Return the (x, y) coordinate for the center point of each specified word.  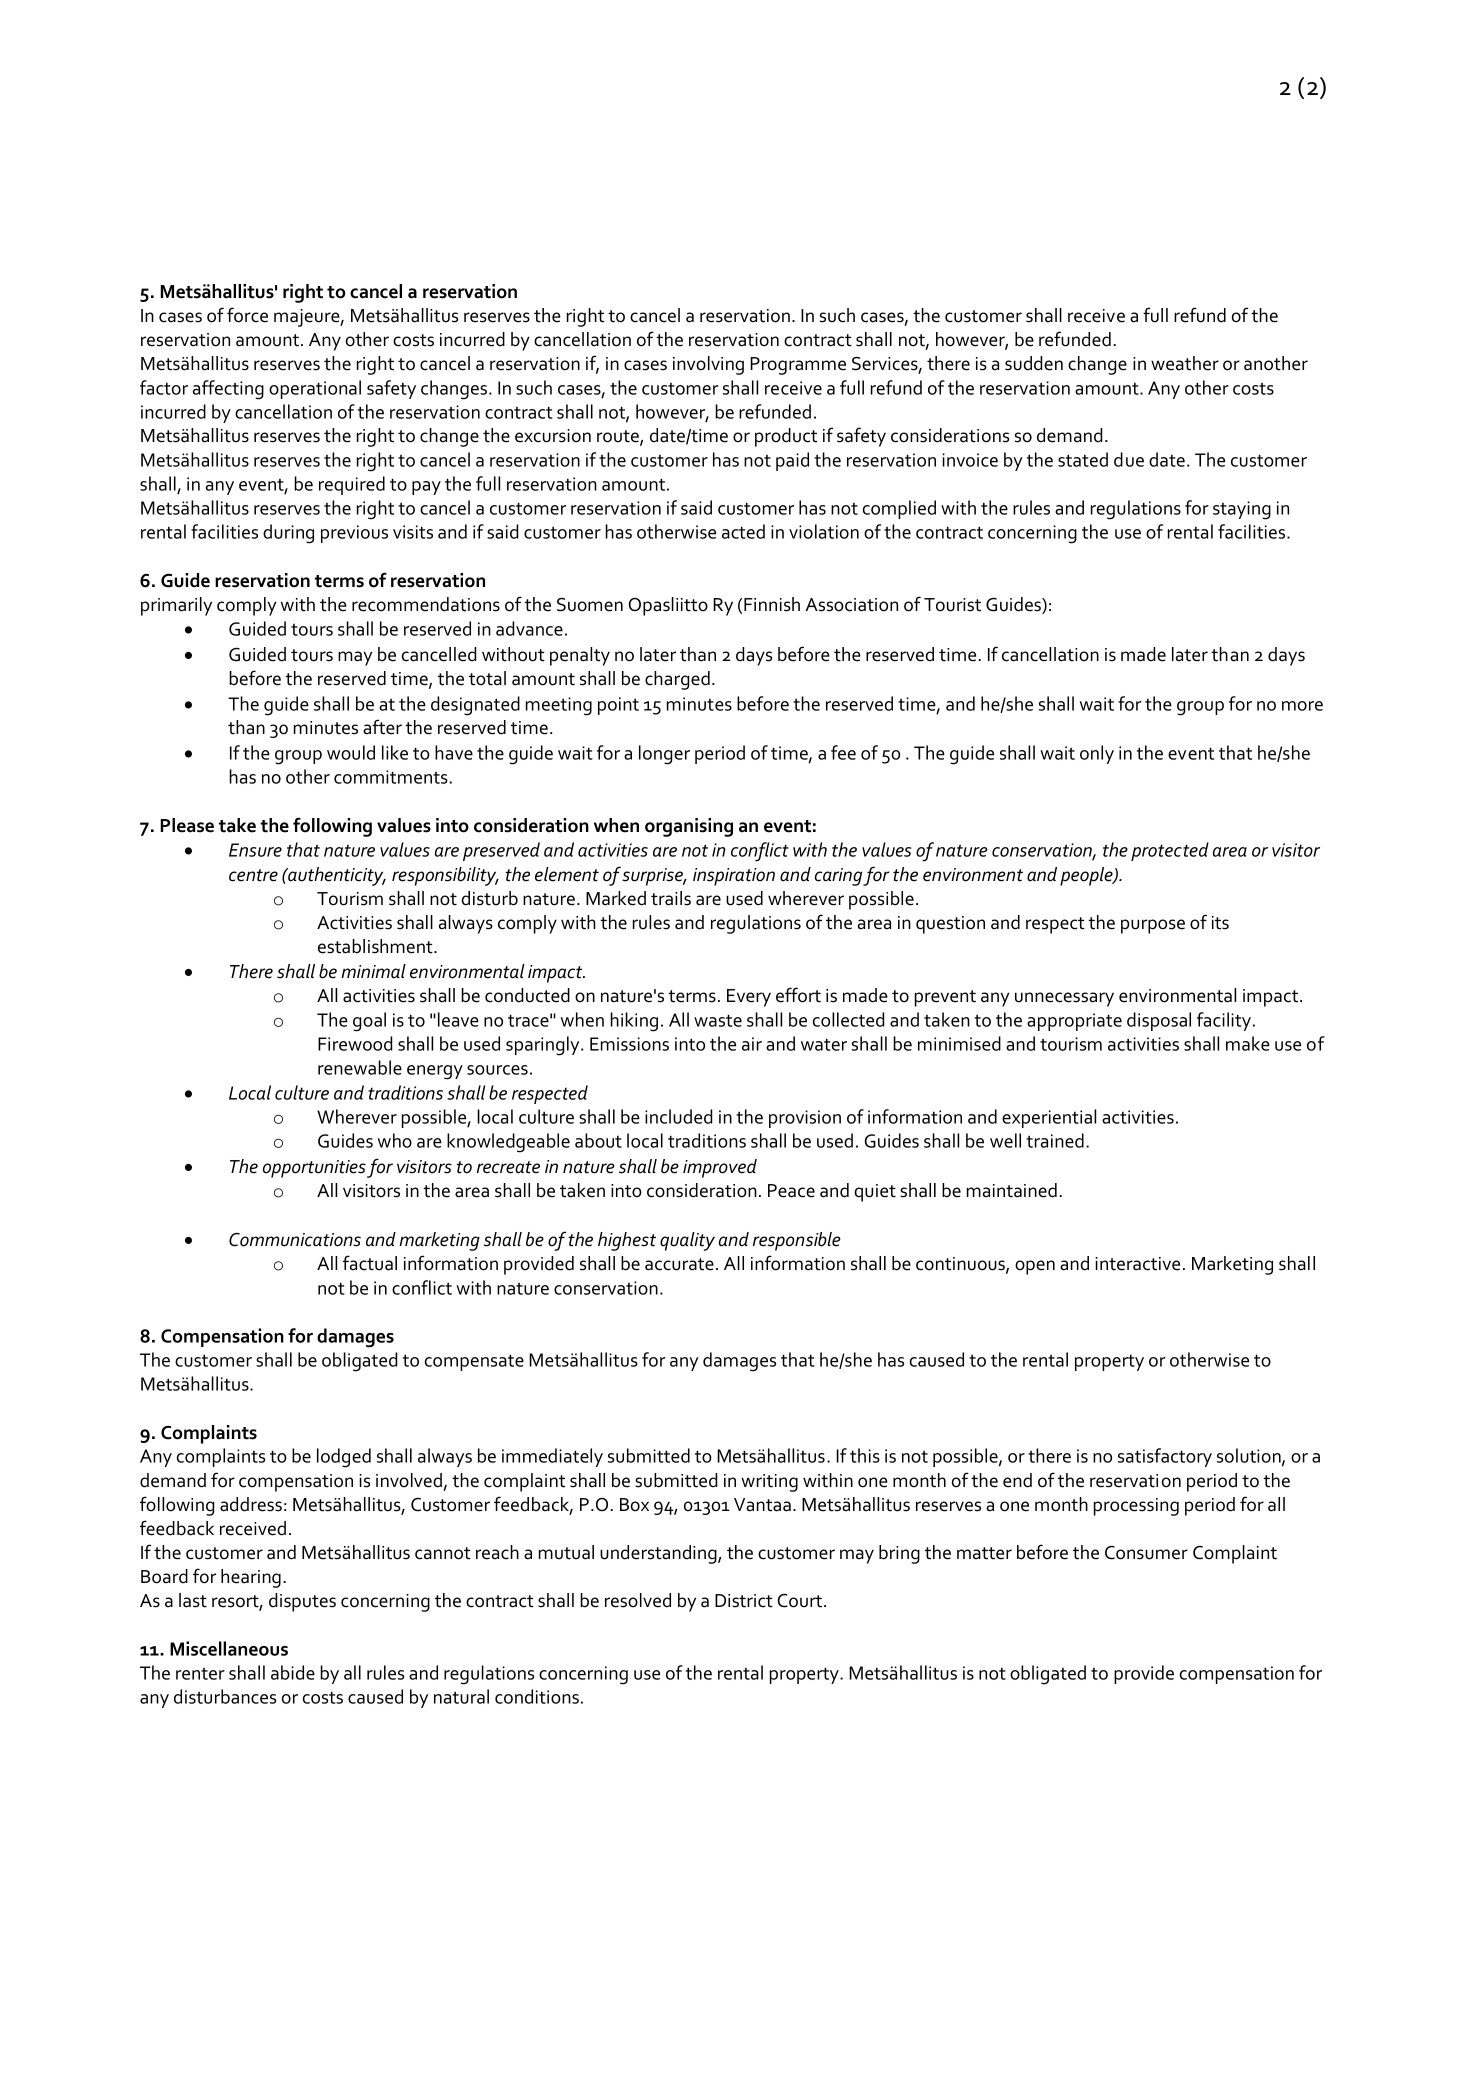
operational (315, 389)
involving (708, 365)
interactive (1137, 1264)
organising (689, 827)
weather (1185, 363)
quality (687, 1241)
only (1097, 754)
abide (293, 1672)
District (744, 1601)
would (351, 752)
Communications (295, 1240)
